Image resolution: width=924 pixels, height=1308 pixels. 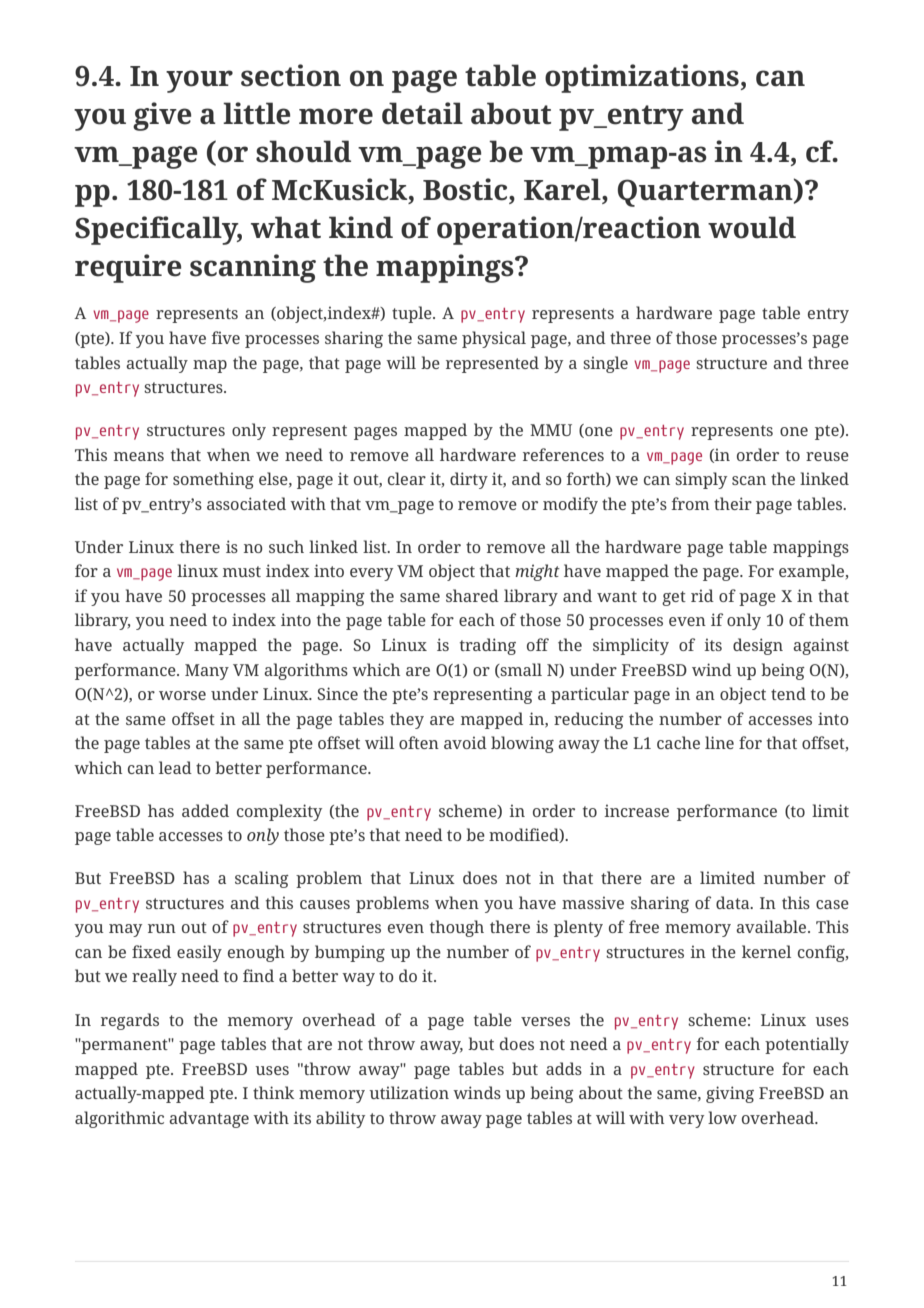 What do you see at coordinates (734, 902) in the page?
I see `data` at bounding box center [734, 902].
